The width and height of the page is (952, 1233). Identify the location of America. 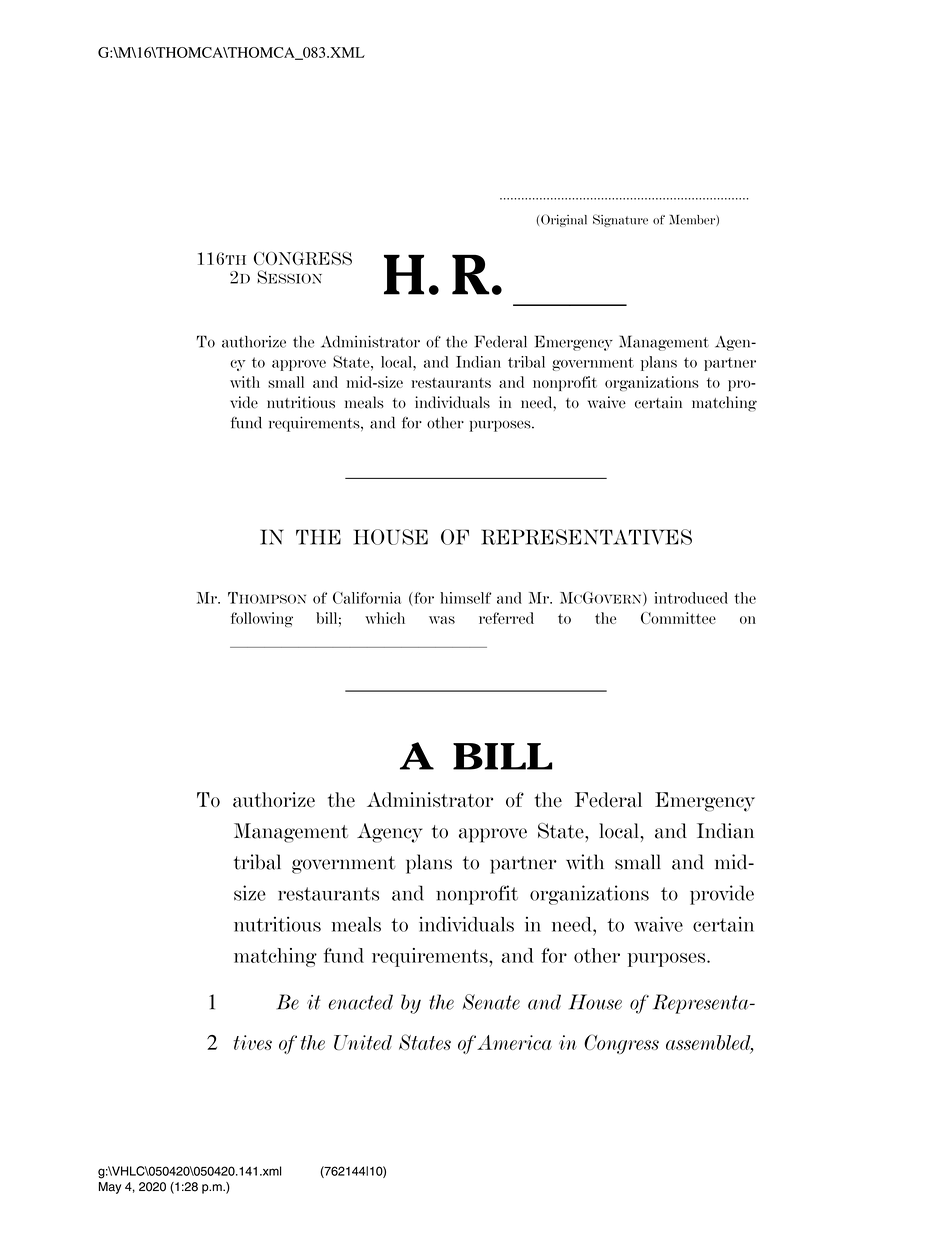
(514, 1042).
